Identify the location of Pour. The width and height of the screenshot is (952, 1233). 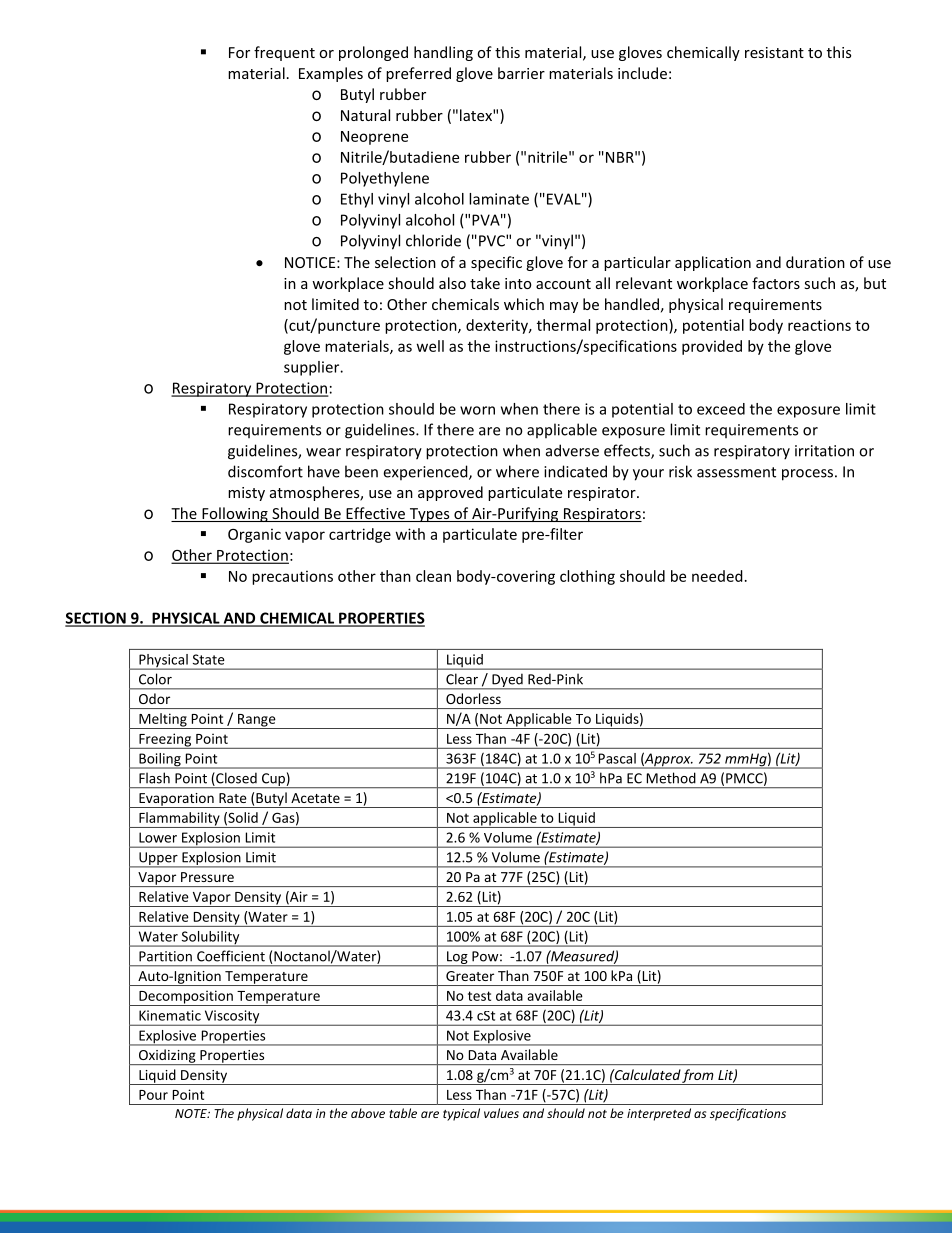
(153, 1095).
